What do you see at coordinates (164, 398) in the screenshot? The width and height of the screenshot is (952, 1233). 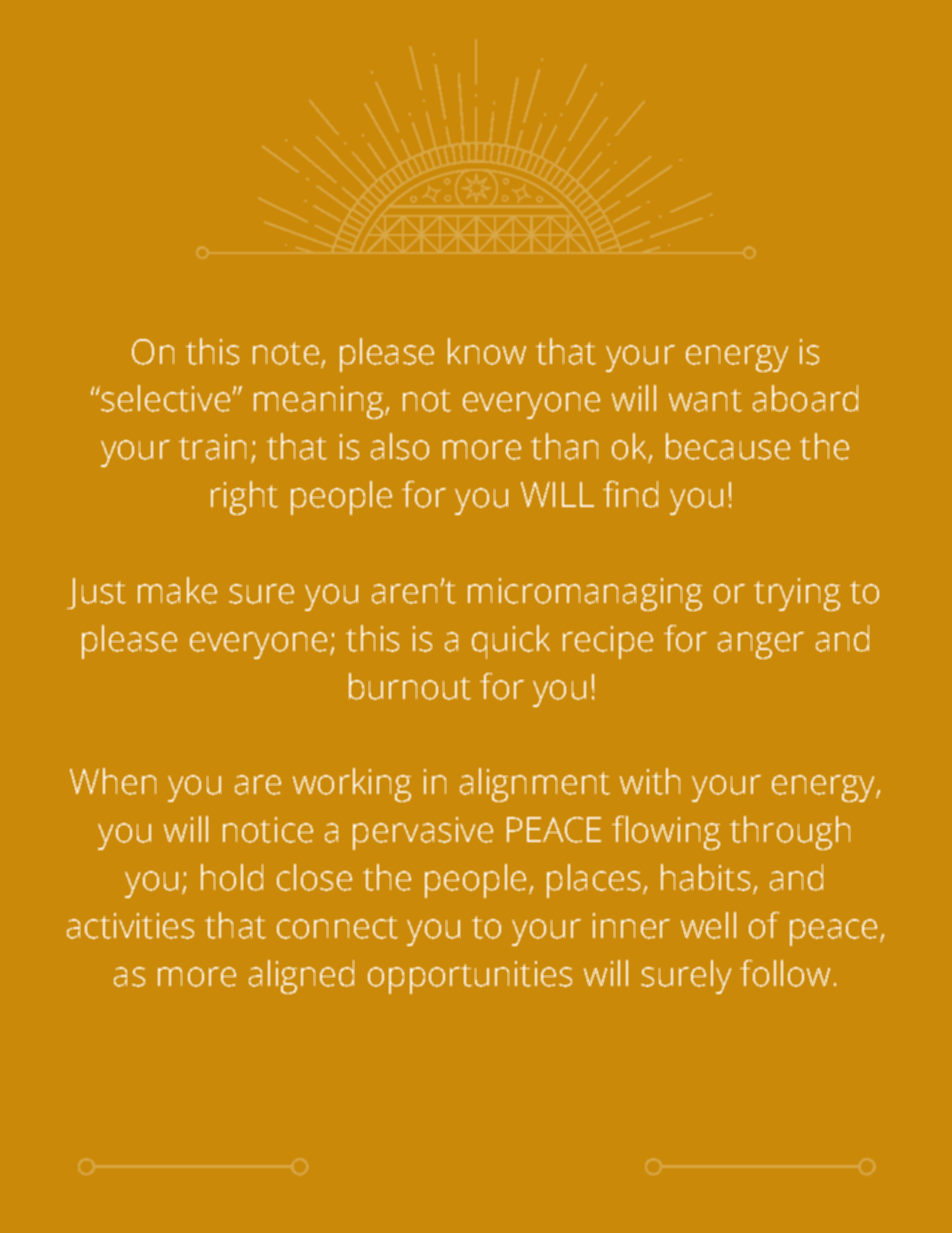 I see `selective` at bounding box center [164, 398].
